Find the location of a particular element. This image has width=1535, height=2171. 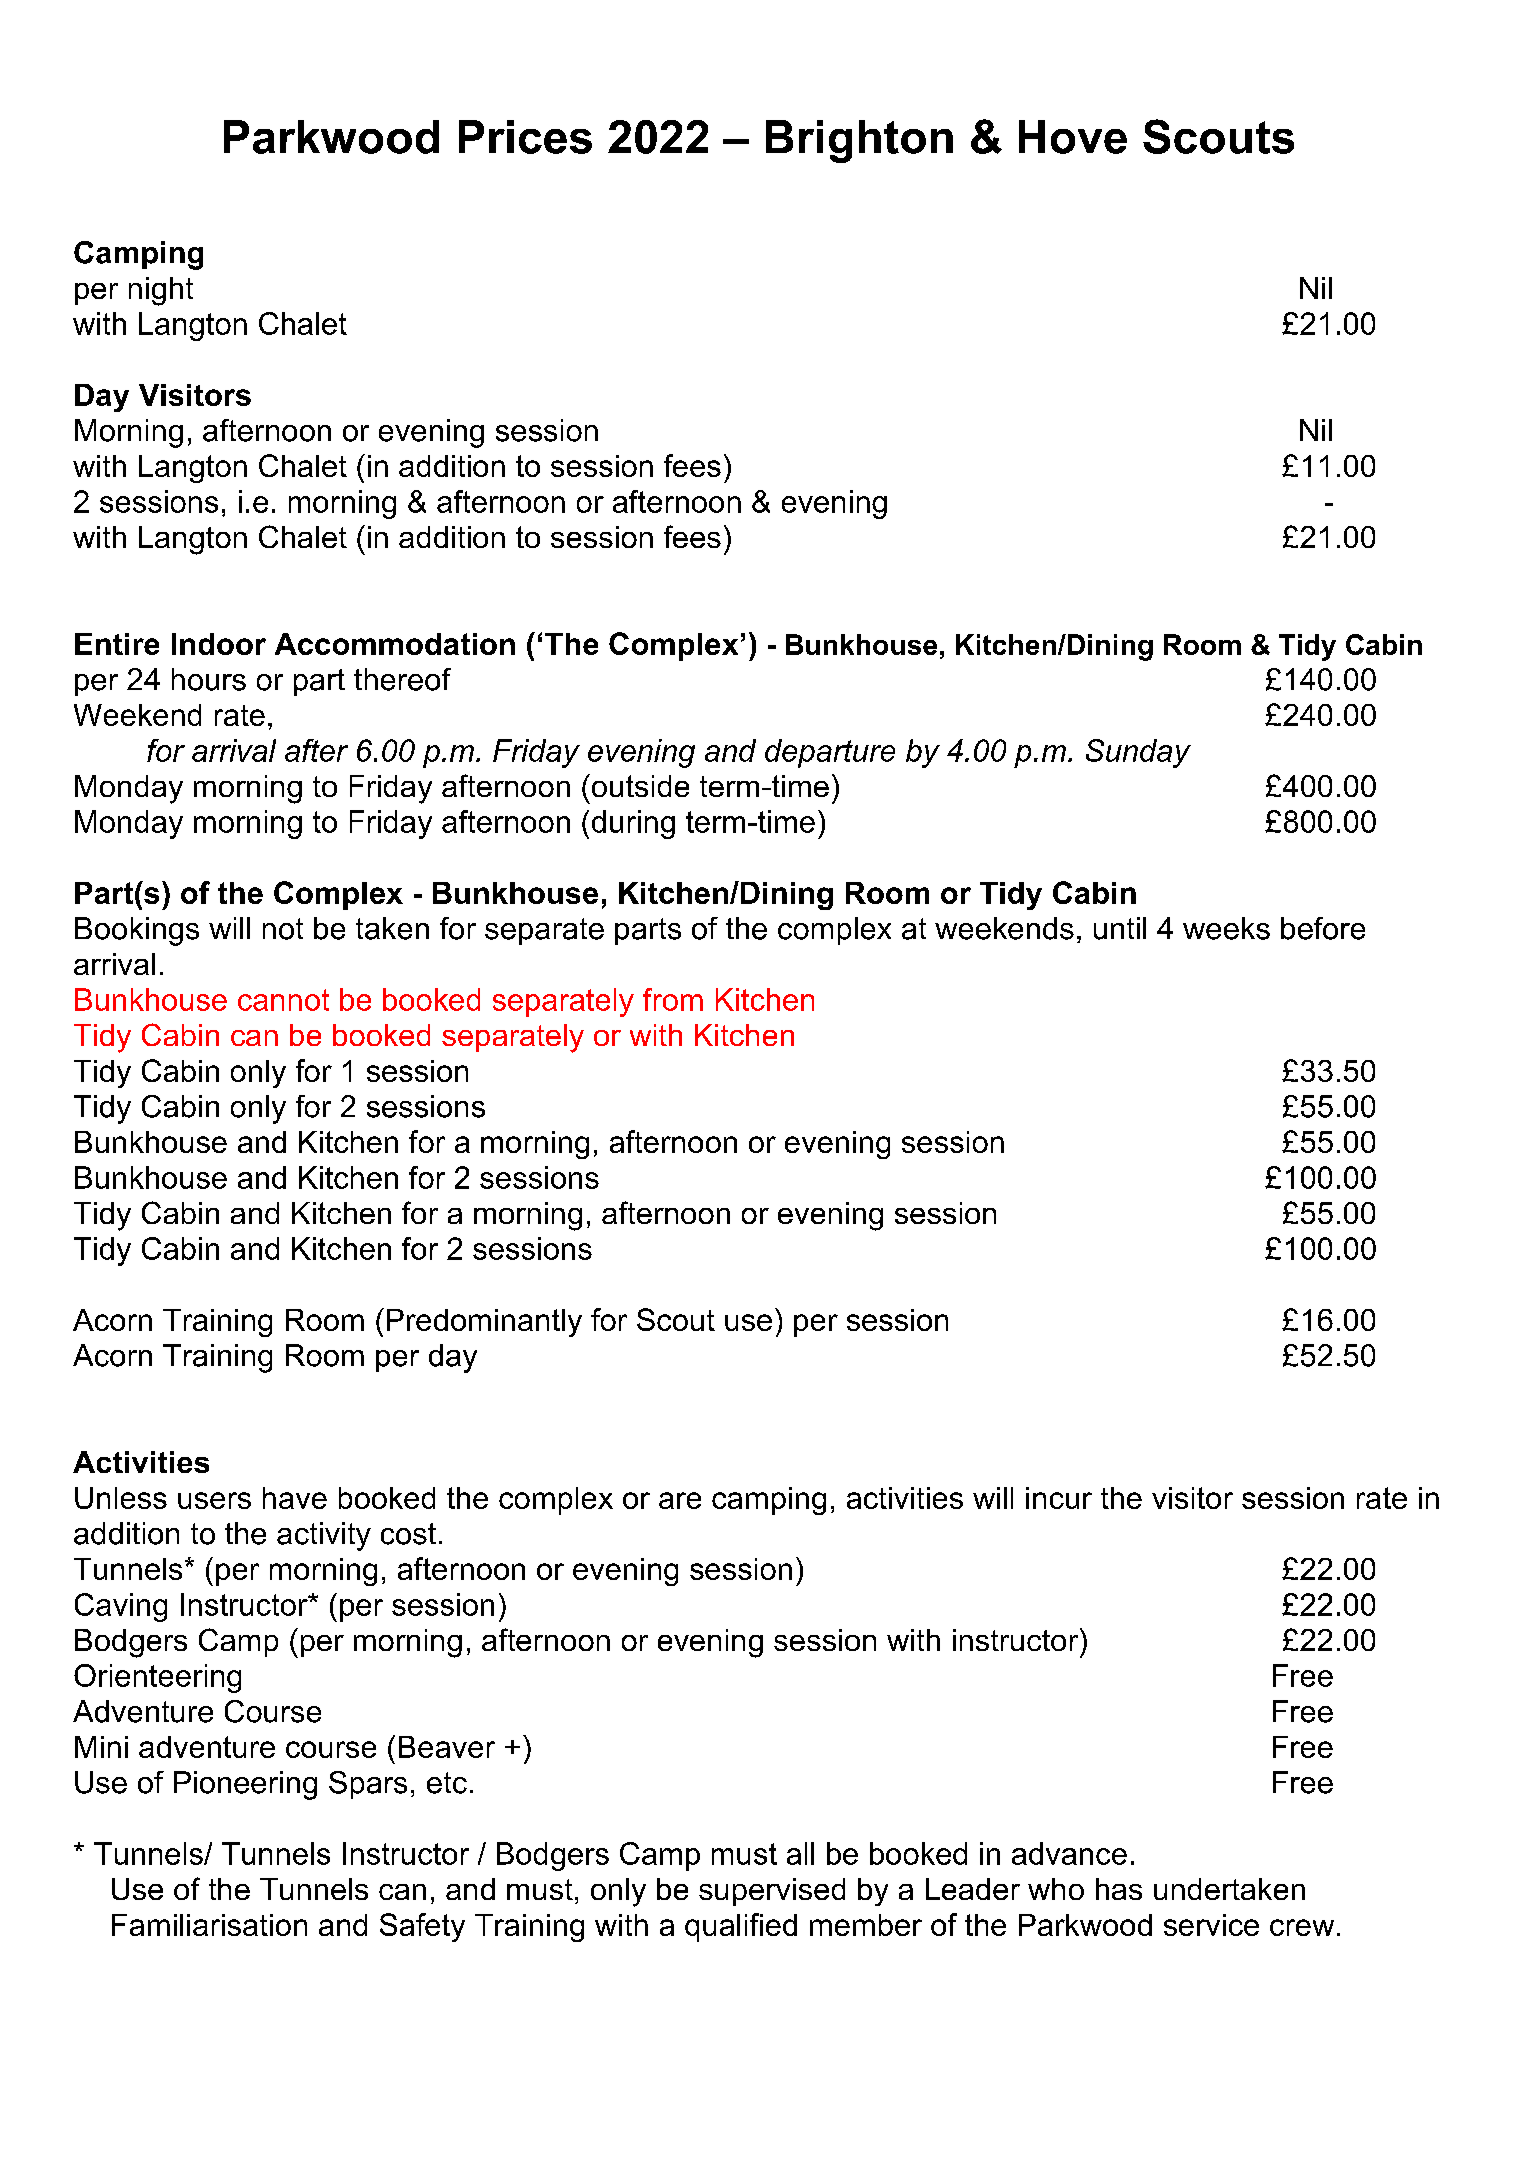

Brighton is located at coordinates (859, 141).
